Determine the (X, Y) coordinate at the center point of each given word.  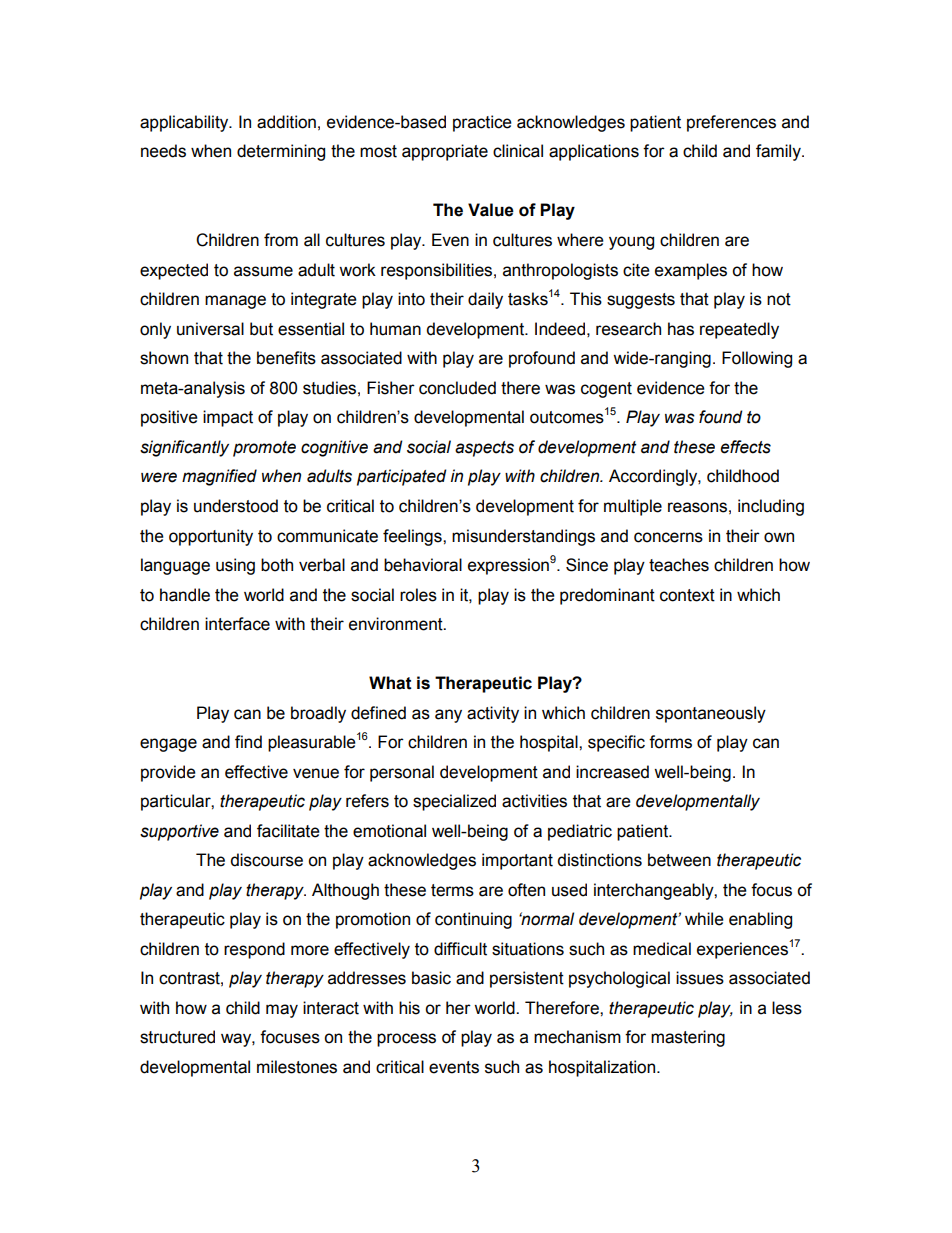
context (687, 595)
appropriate (445, 152)
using (235, 566)
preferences (731, 123)
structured (177, 1037)
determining (281, 152)
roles (418, 595)
